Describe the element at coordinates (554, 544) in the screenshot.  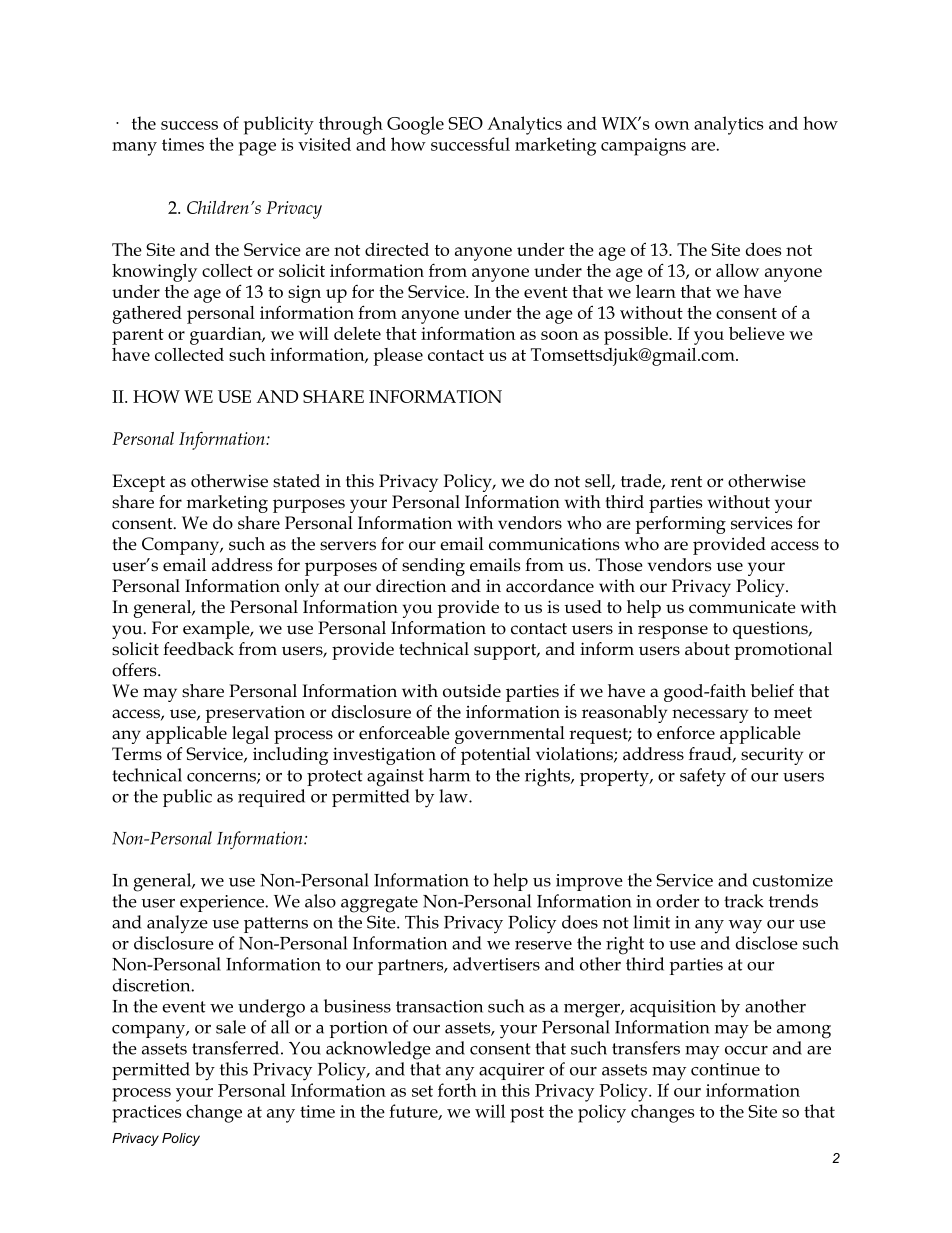
I see `communications` at that location.
